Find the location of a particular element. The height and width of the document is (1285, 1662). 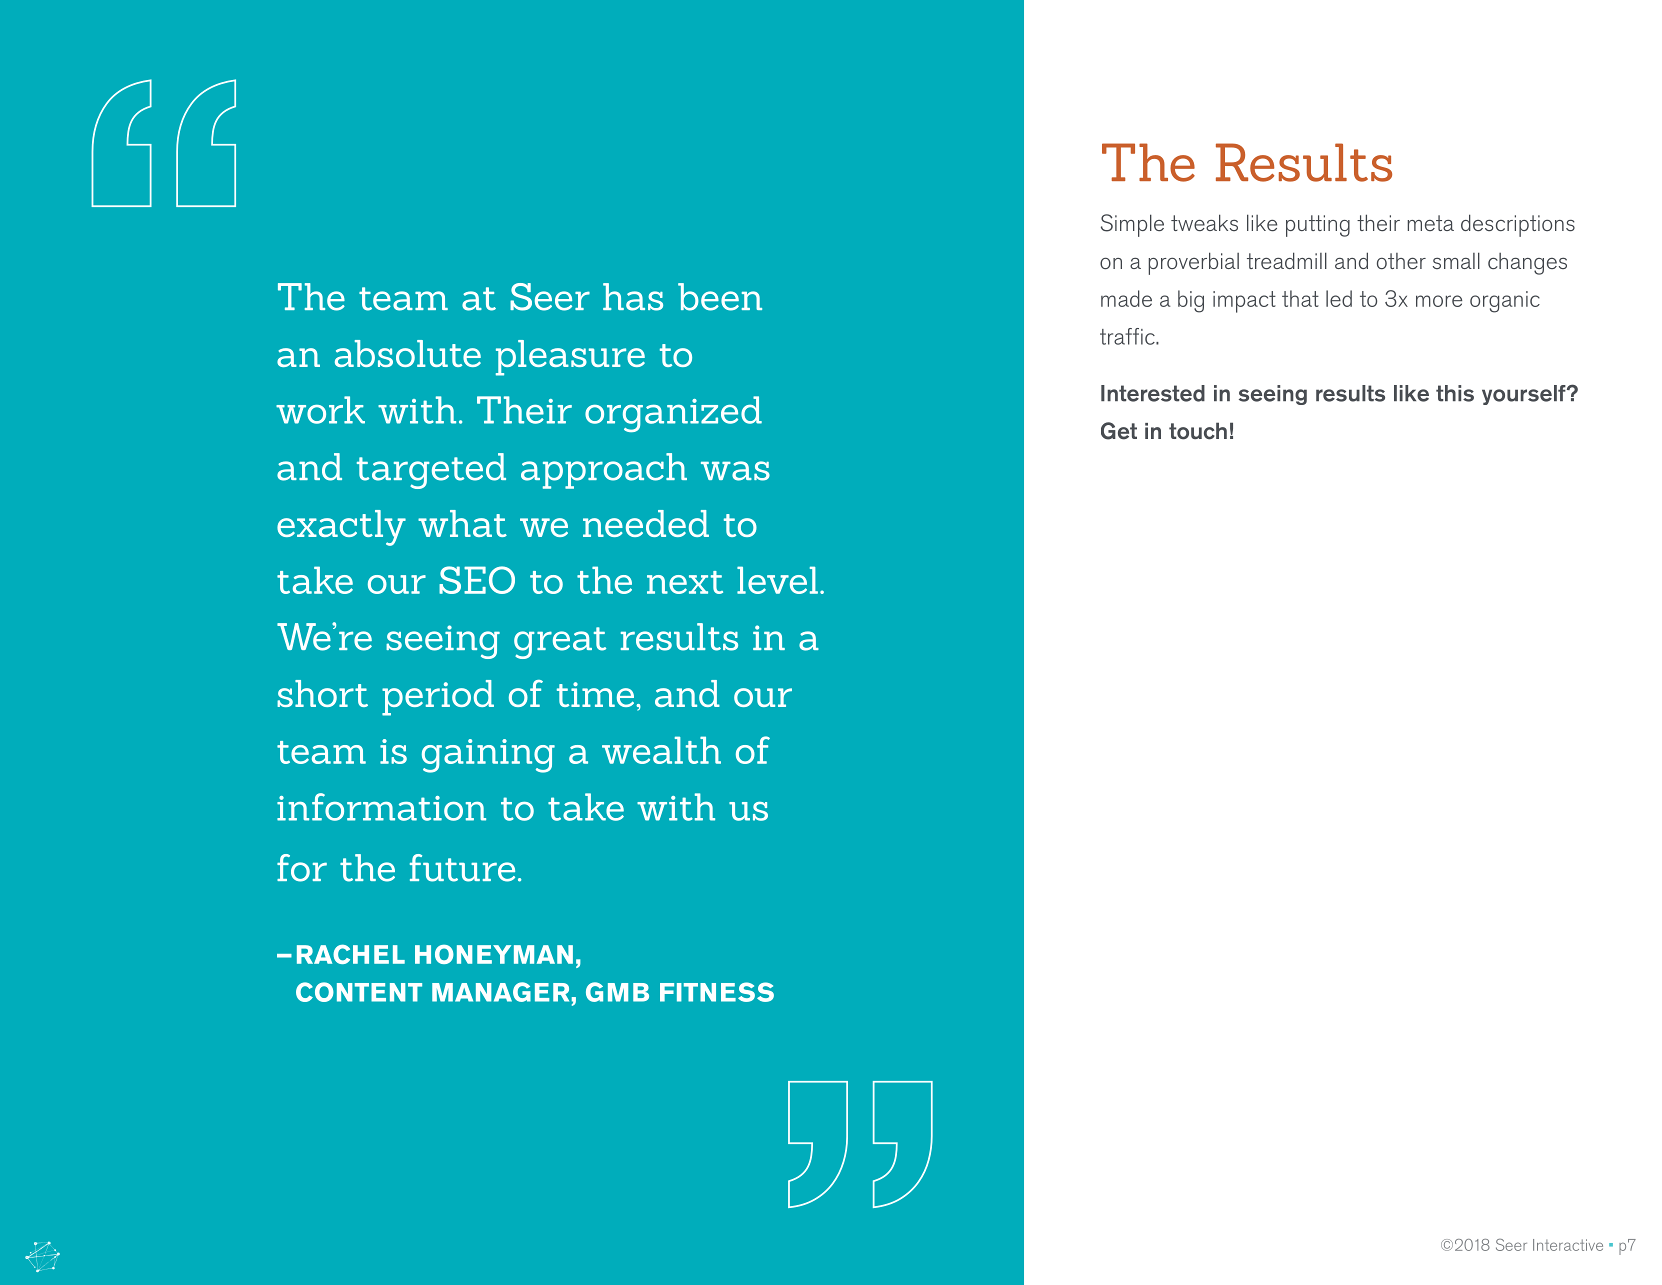

FITNESS is located at coordinates (717, 992).
